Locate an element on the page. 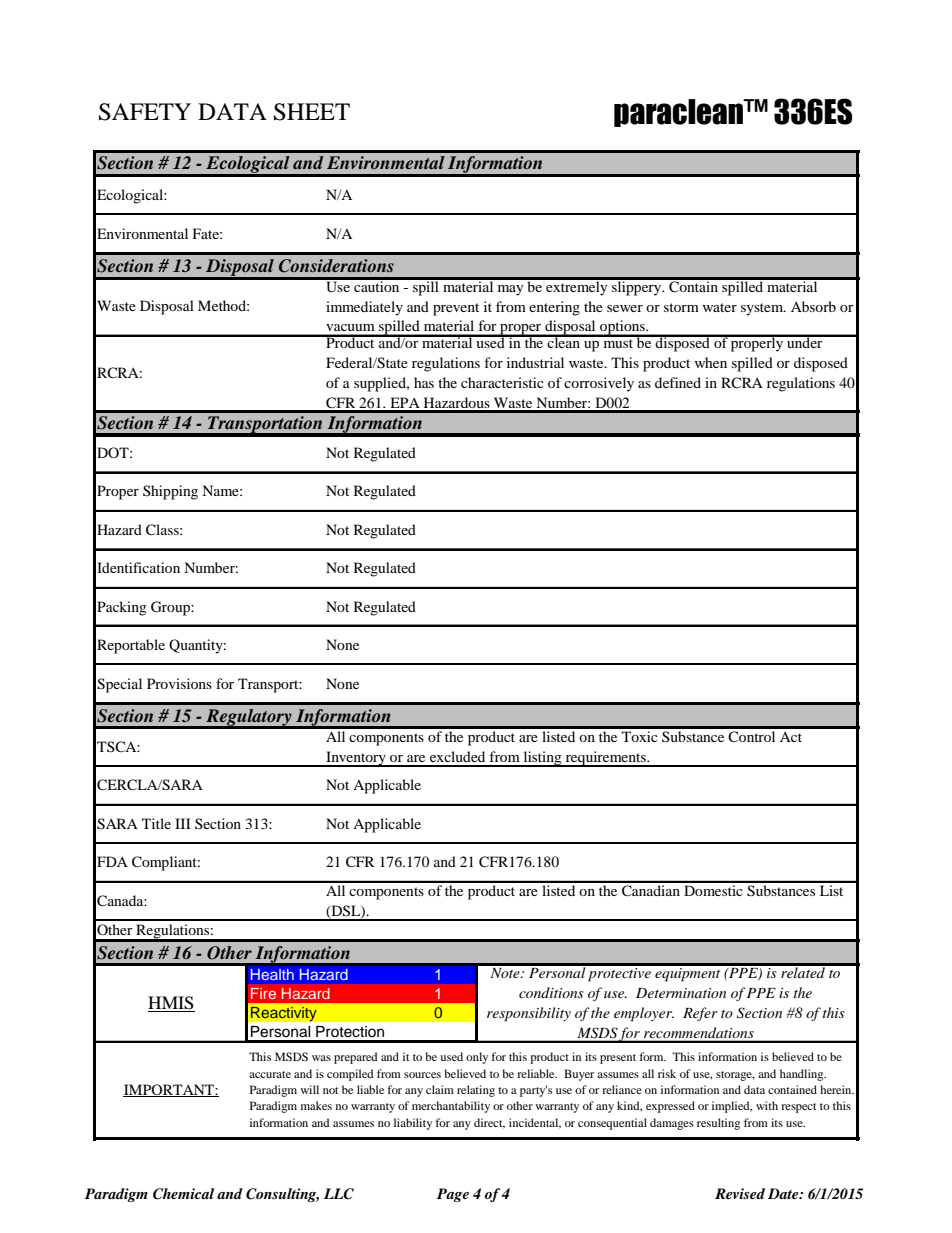  Revised is located at coordinates (740, 1193).
